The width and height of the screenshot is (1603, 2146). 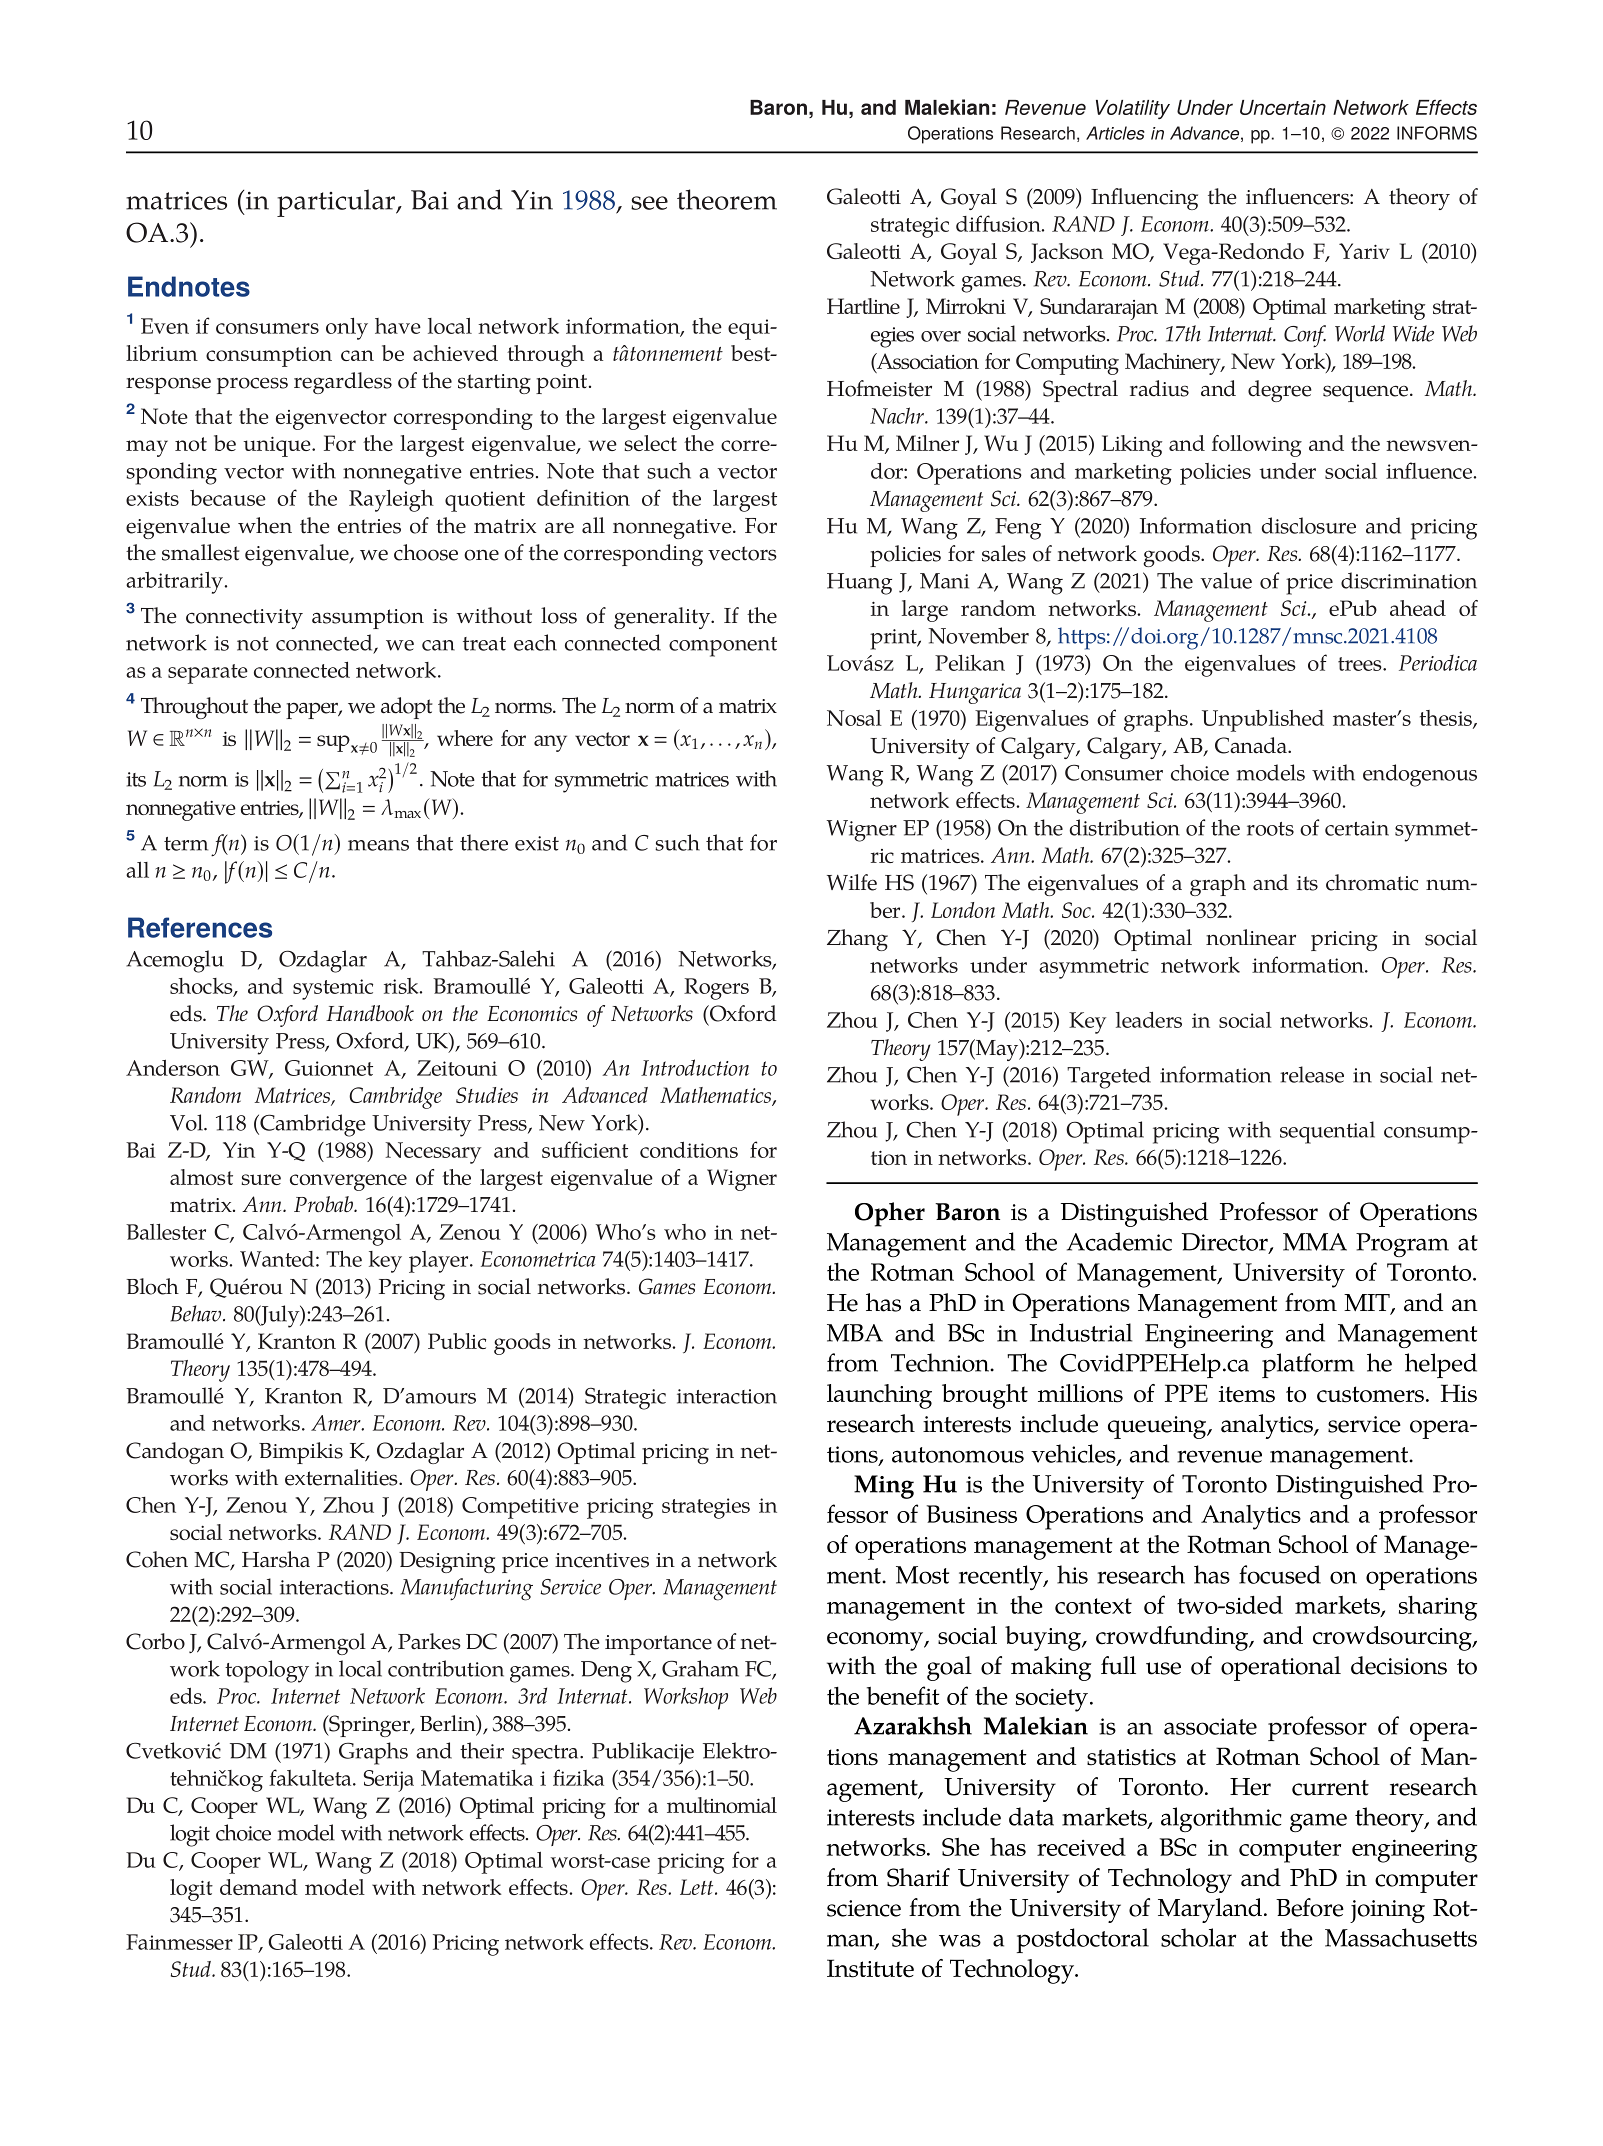 I want to click on MBA, so click(x=855, y=1333).
